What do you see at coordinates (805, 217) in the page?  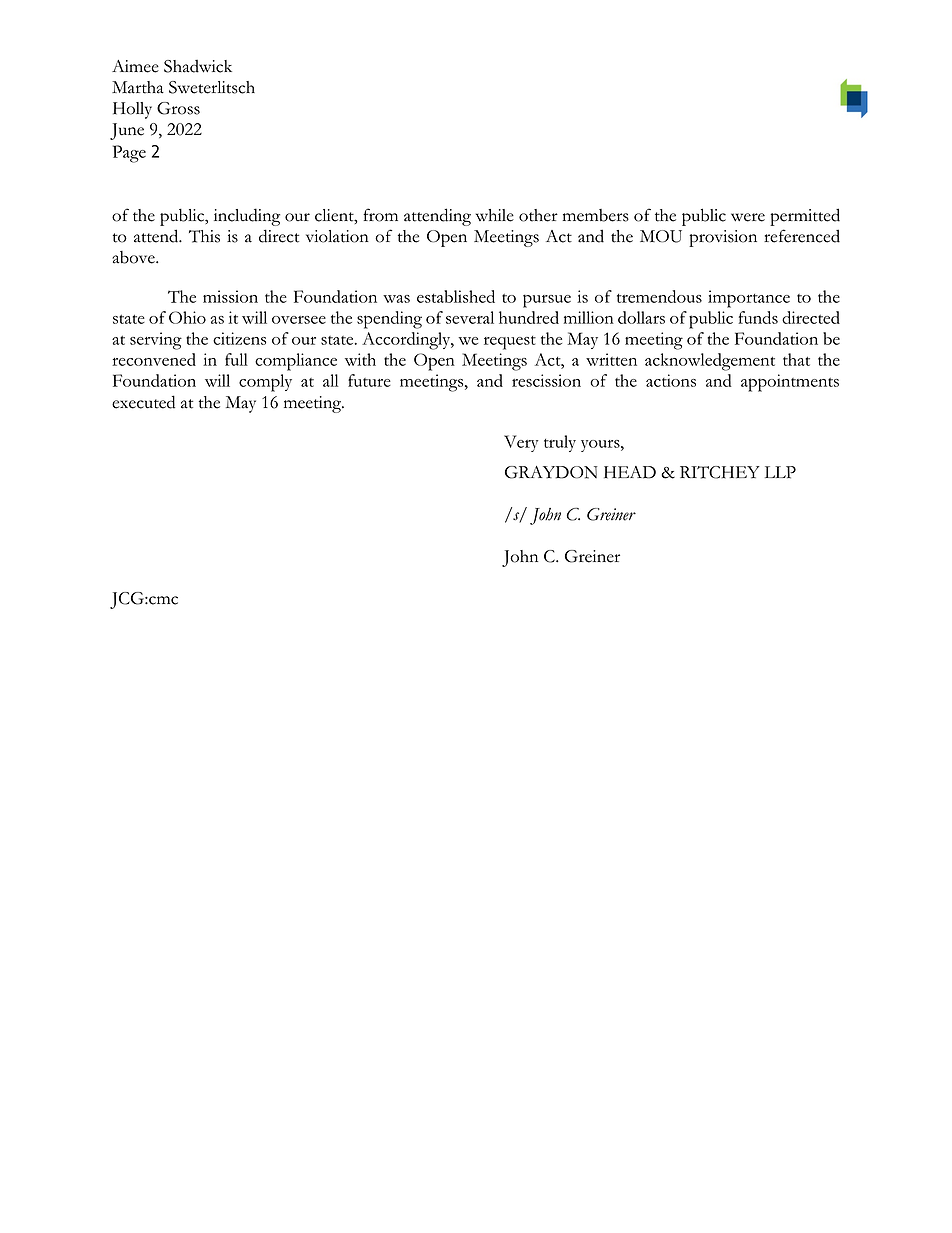 I see `permitted` at bounding box center [805, 217].
